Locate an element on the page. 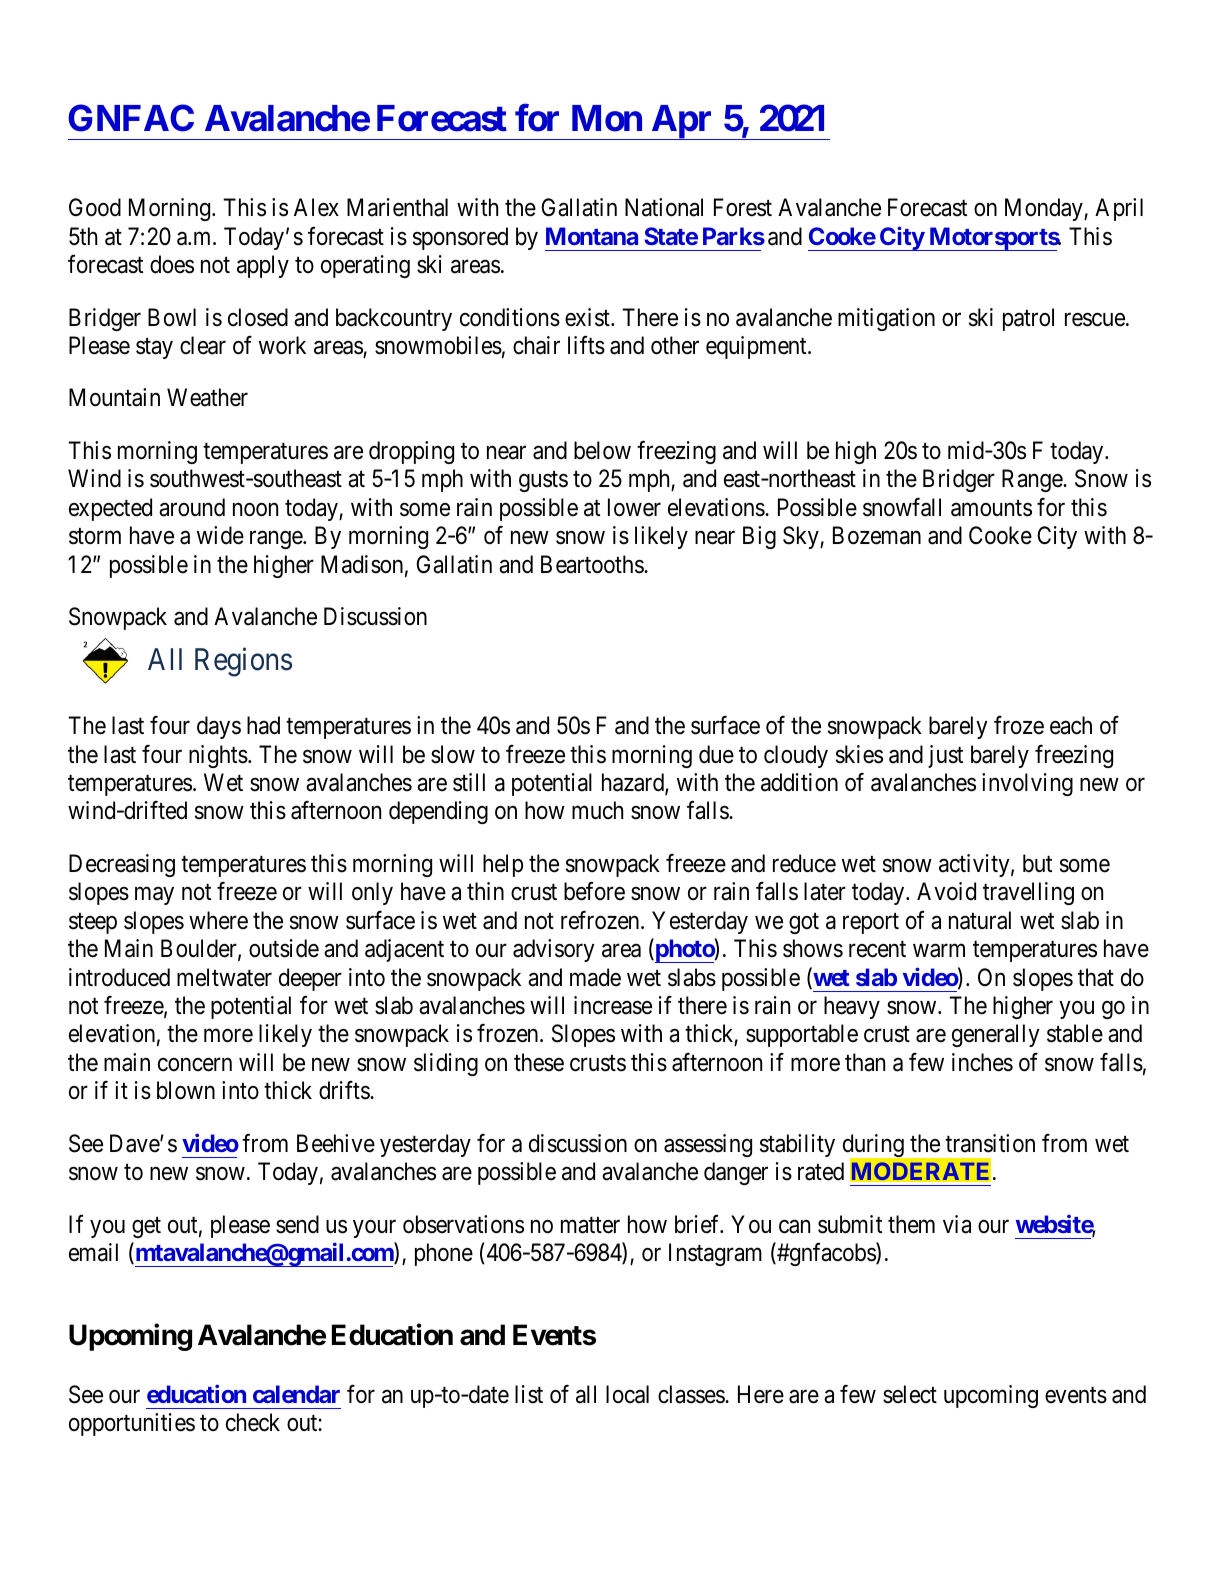  generally is located at coordinates (996, 1035).
